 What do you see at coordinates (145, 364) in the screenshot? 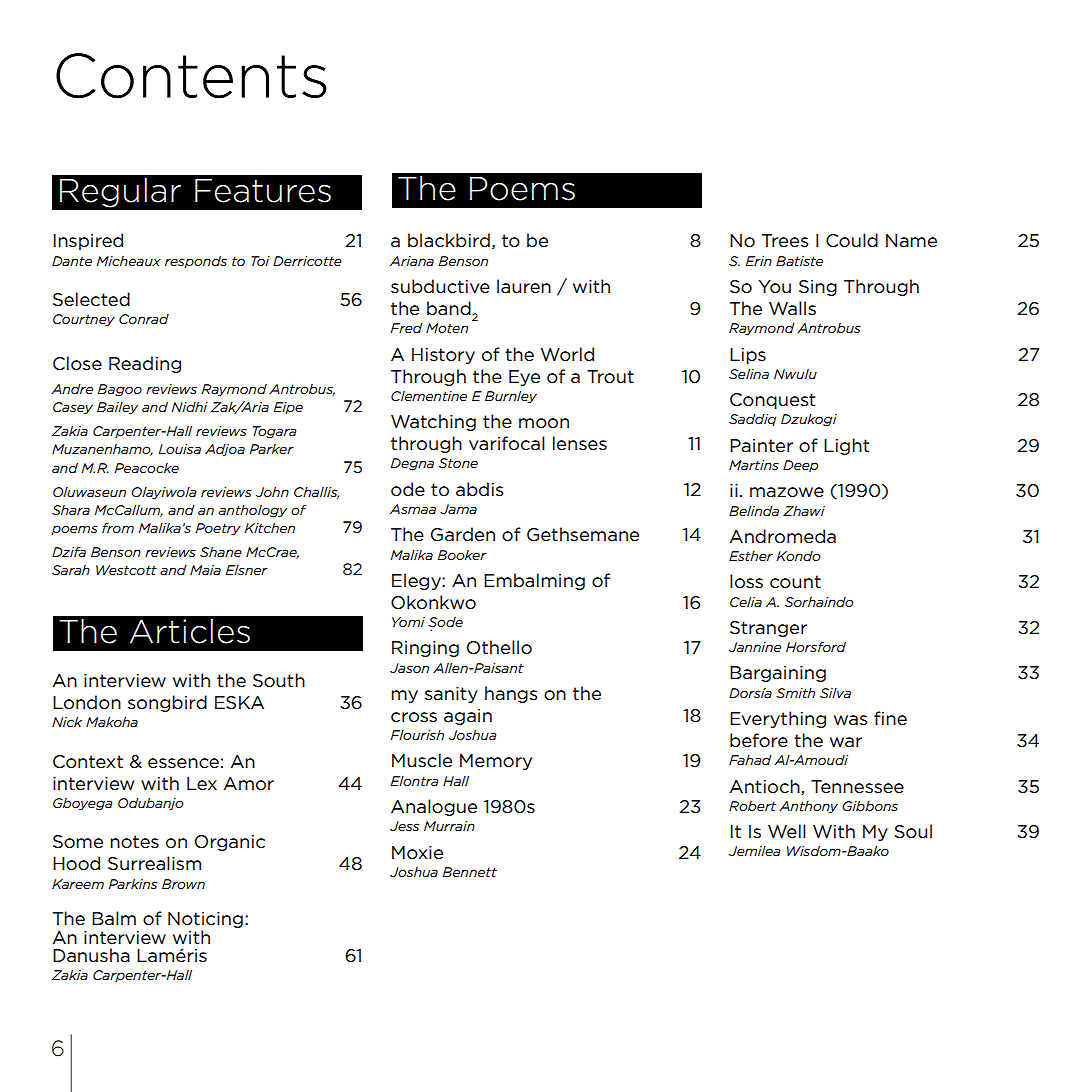
I see `Reading` at bounding box center [145, 364].
